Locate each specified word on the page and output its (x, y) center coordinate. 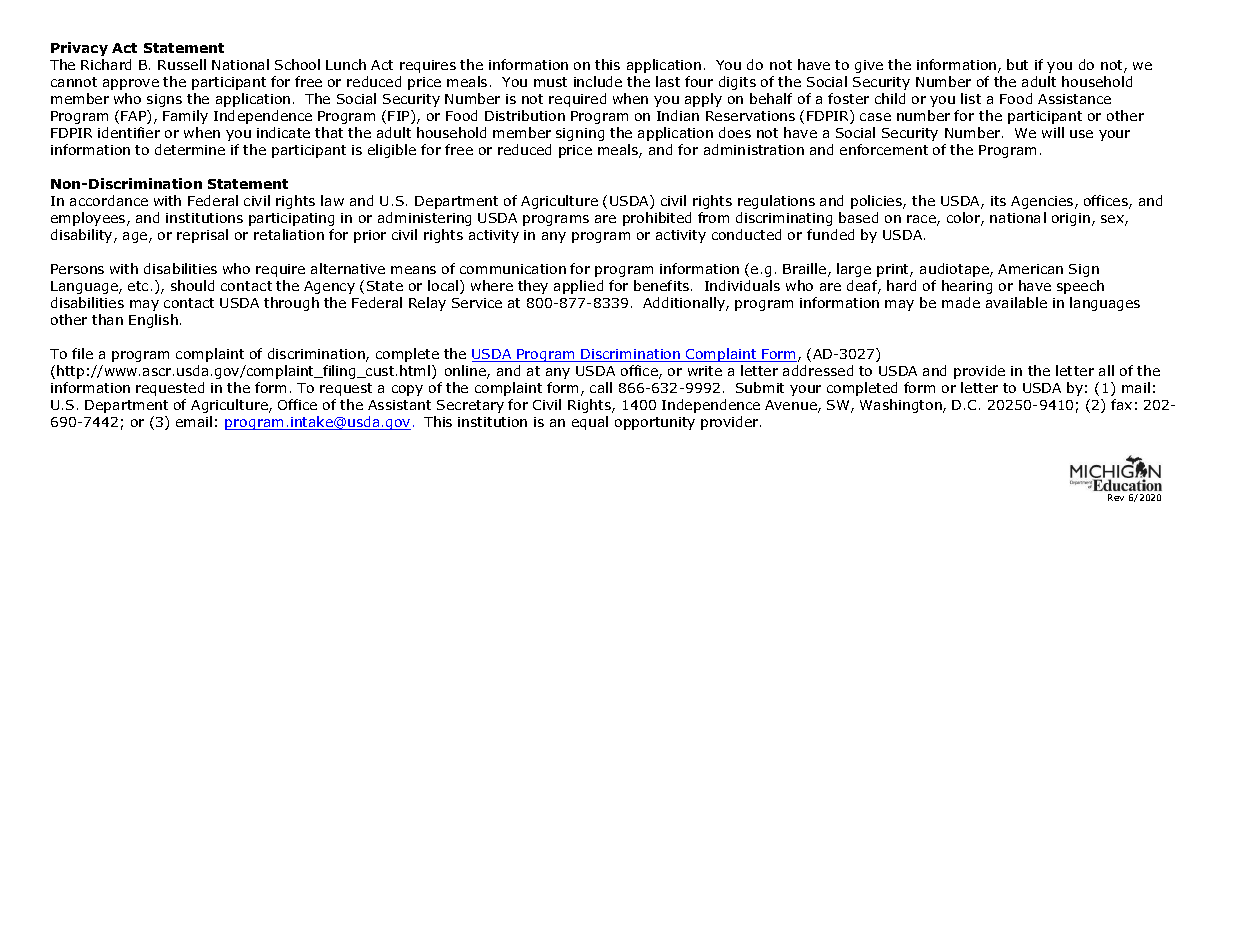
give (869, 66)
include (598, 81)
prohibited (657, 219)
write (705, 371)
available (1016, 302)
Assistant (399, 405)
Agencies (1043, 202)
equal (590, 423)
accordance (109, 200)
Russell (182, 64)
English (153, 321)
